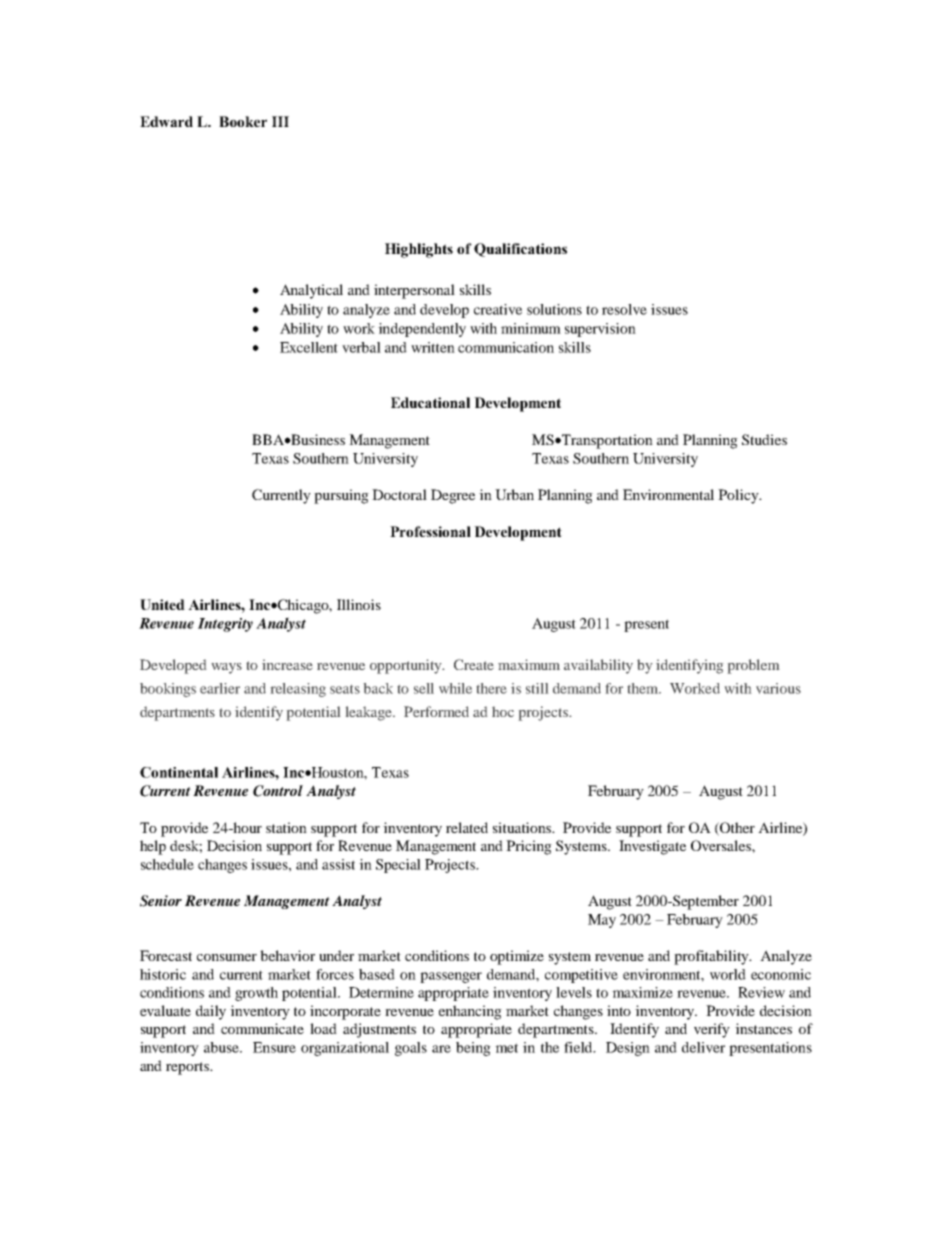 This image has width=952, height=1233. I want to click on abuse, so click(222, 1047).
